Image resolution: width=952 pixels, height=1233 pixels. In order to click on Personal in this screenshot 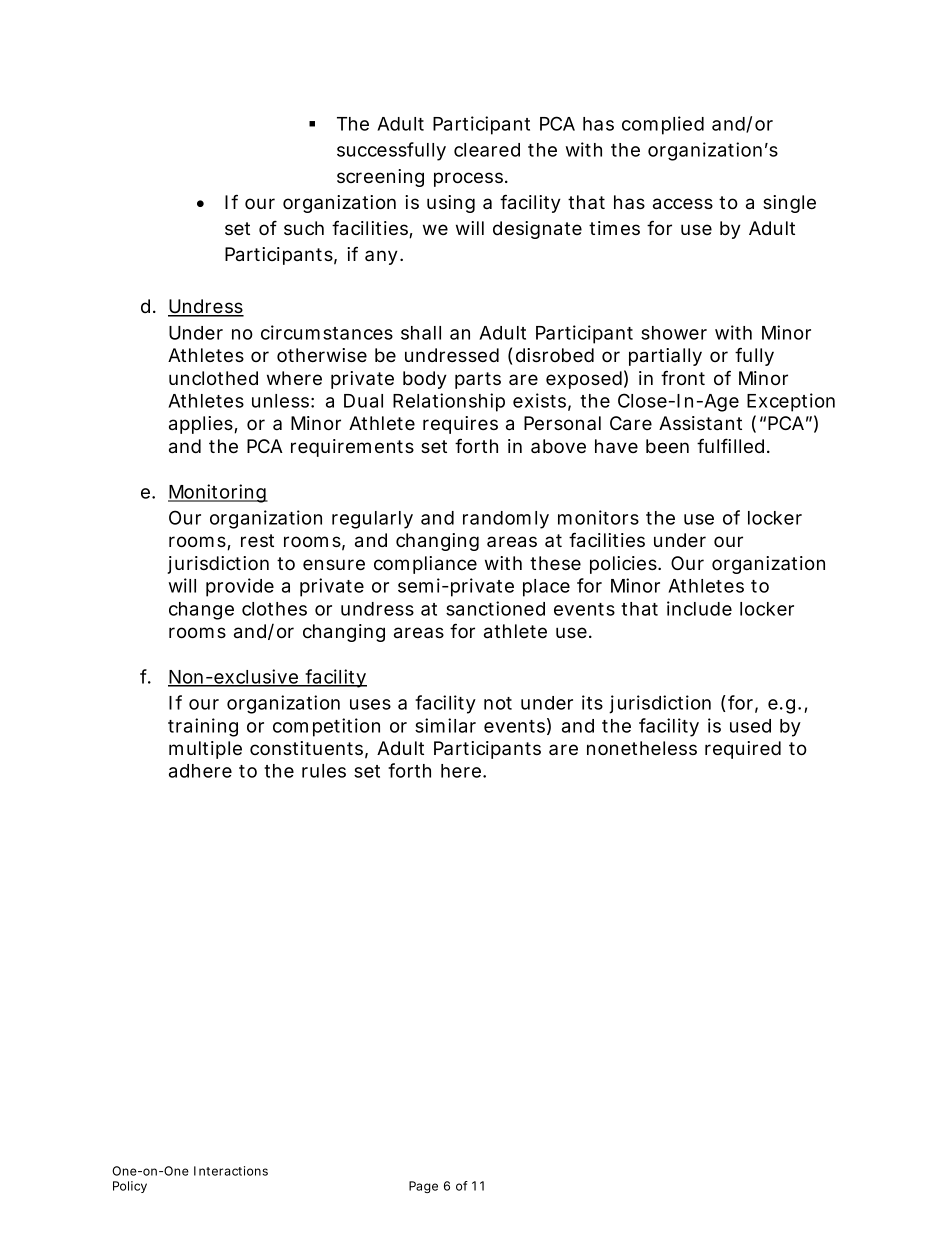, I will do `click(562, 423)`.
